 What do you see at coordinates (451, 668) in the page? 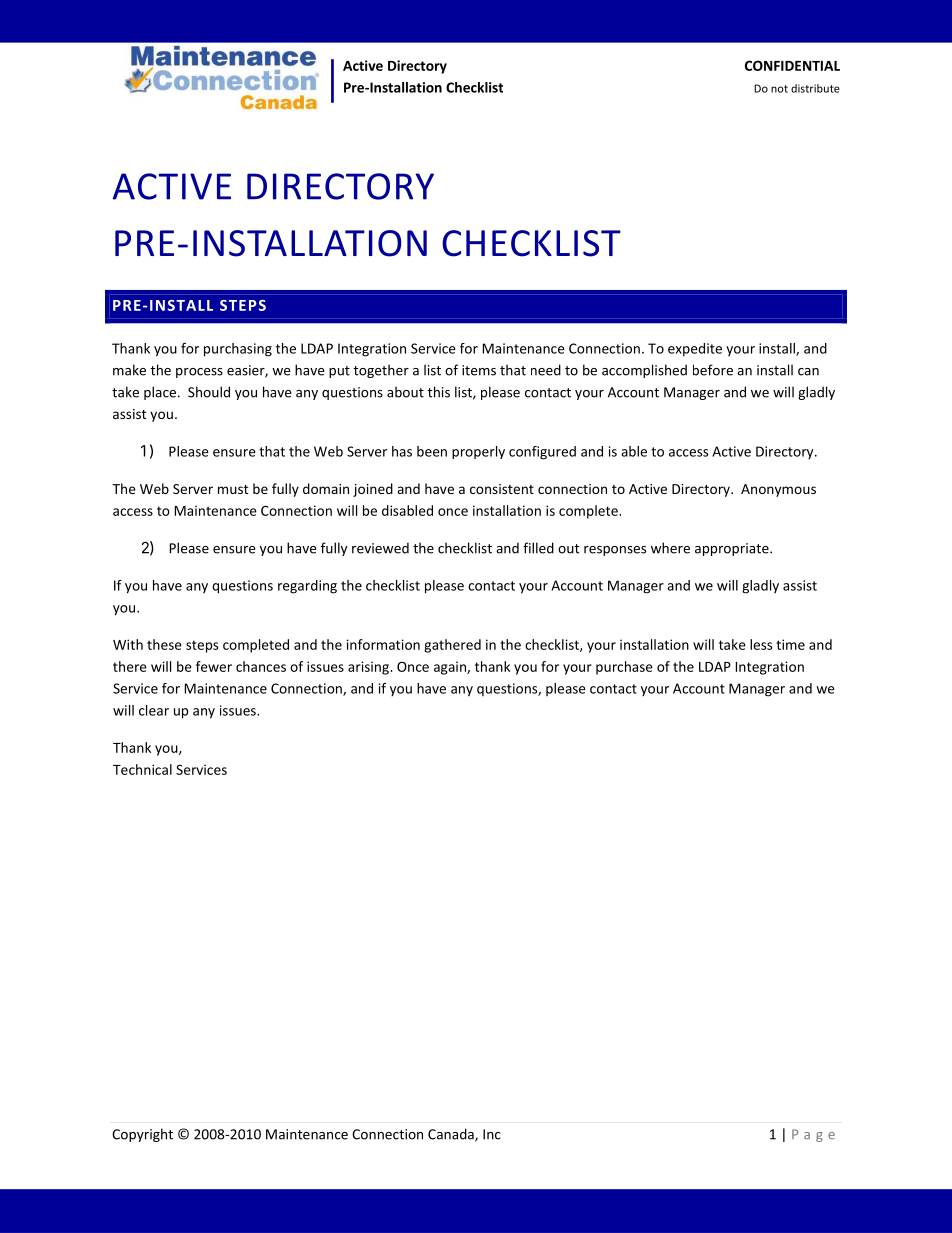
I see `again` at bounding box center [451, 668].
